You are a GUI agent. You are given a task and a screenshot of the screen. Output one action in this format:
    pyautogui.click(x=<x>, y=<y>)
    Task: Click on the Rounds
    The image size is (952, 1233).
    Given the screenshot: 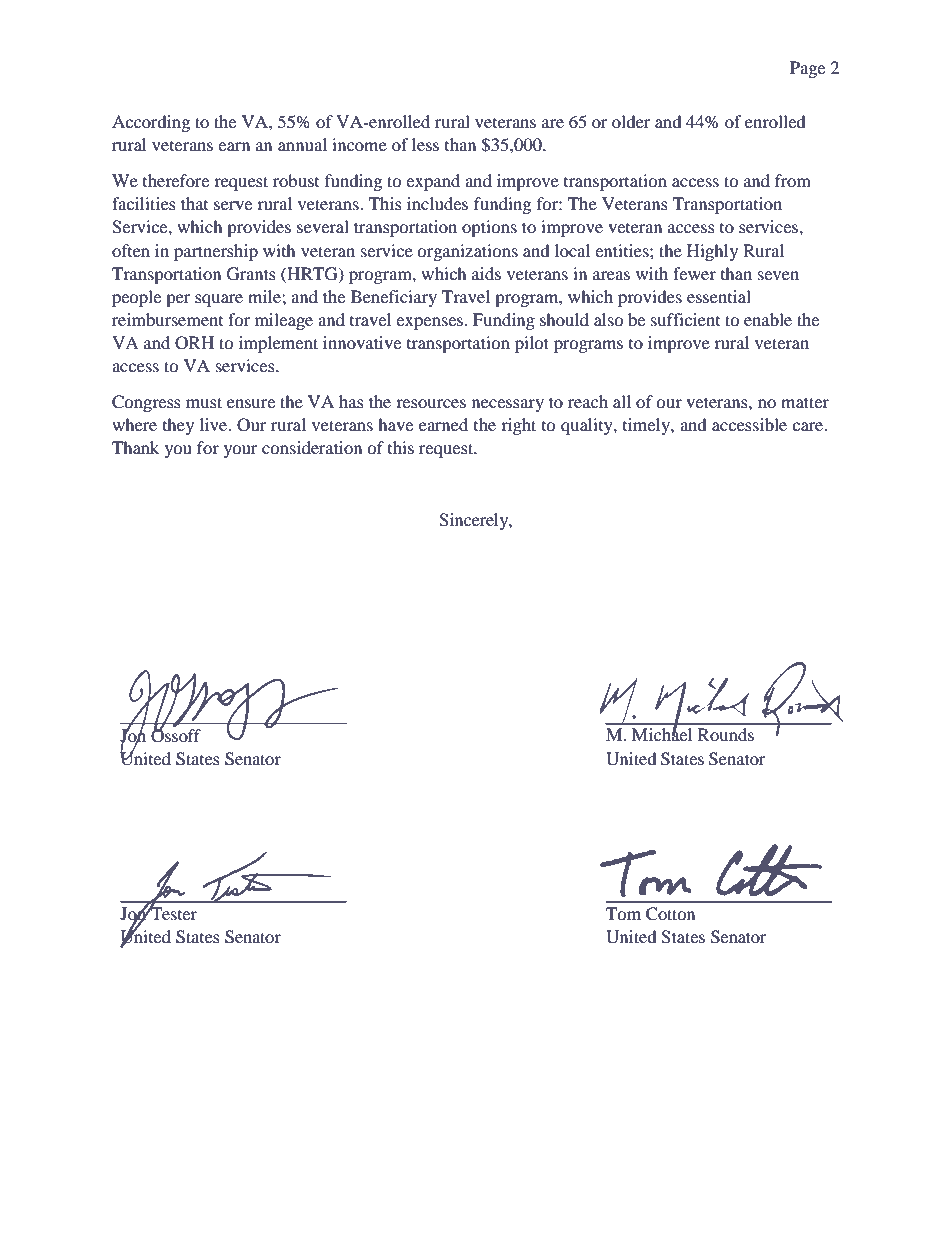 What is the action you would take?
    pyautogui.click(x=726, y=734)
